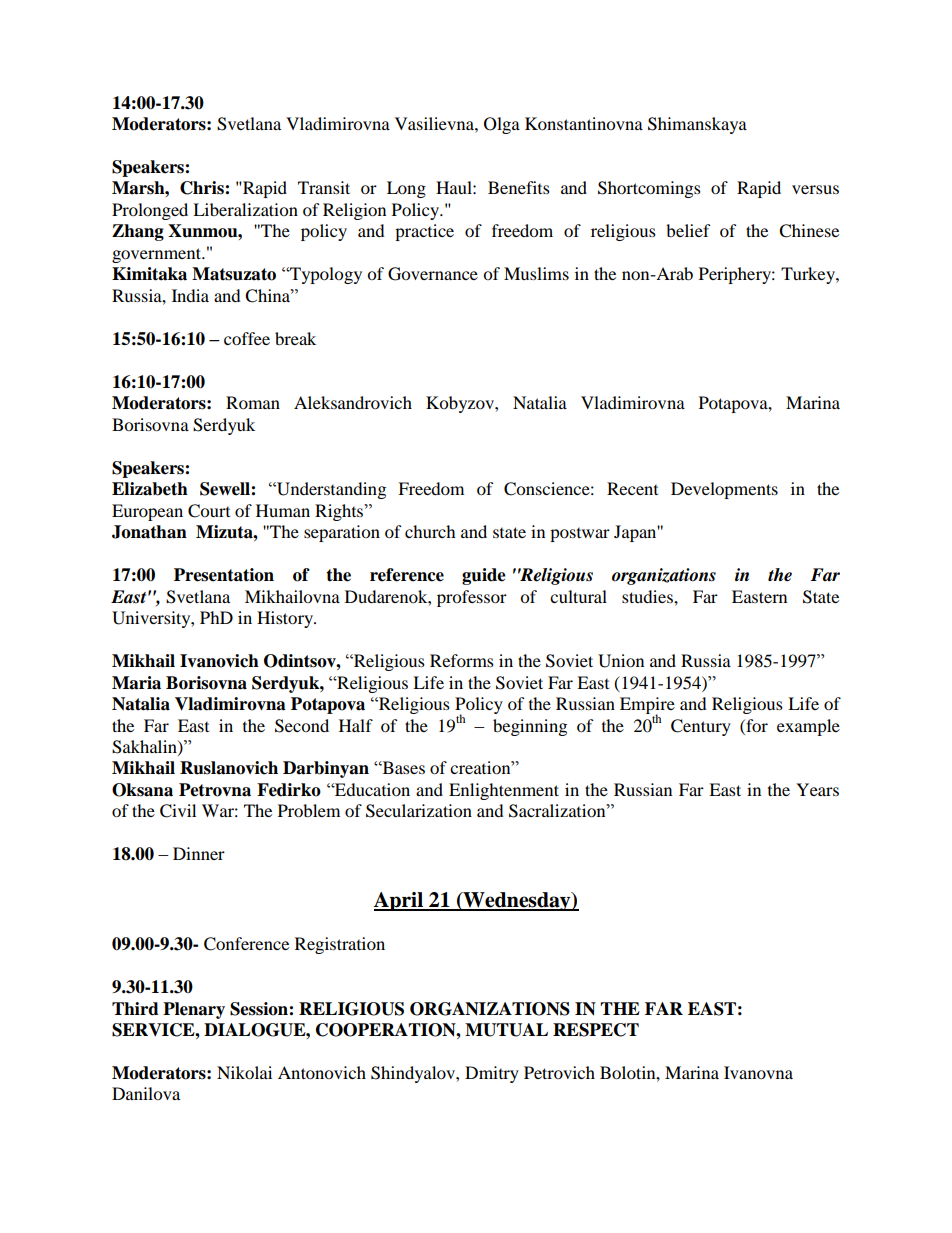 The height and width of the screenshot is (1233, 952). I want to click on professor, so click(472, 598).
